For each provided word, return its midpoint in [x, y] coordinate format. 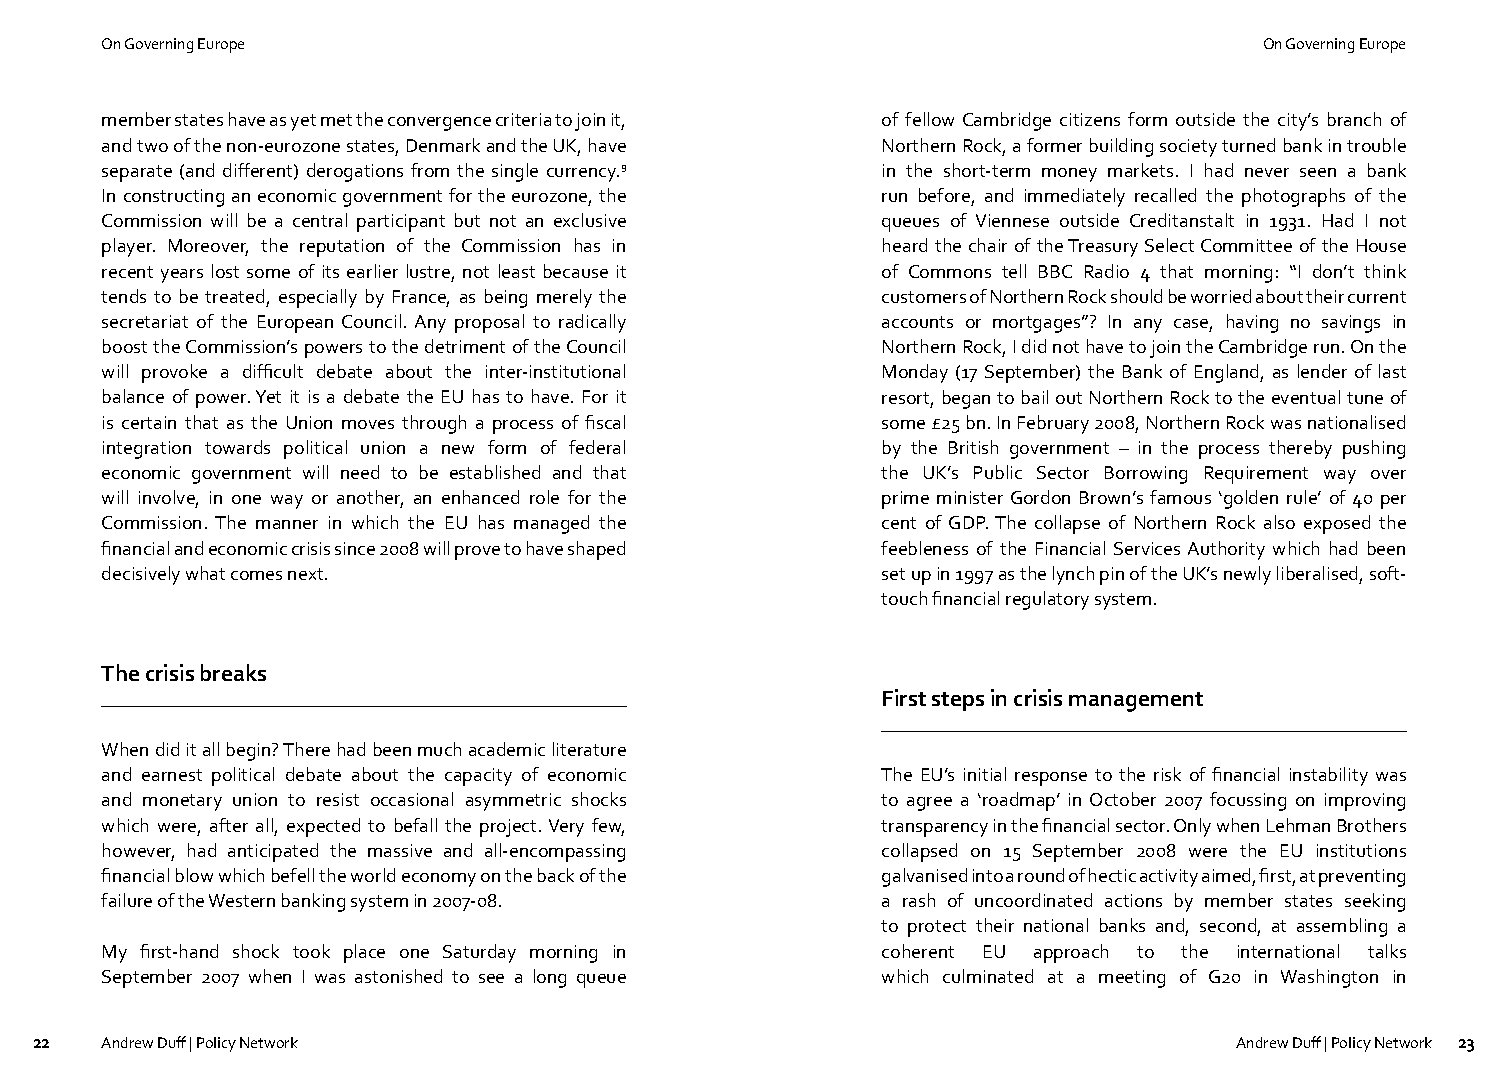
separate [137, 173]
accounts [917, 322]
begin [250, 751]
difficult [273, 371]
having [1252, 323]
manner [287, 524]
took [311, 951]
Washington [1329, 978]
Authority [1226, 550]
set [893, 574]
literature [589, 749]
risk [1167, 774]
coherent [918, 951]
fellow [929, 119]
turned [1248, 145]
